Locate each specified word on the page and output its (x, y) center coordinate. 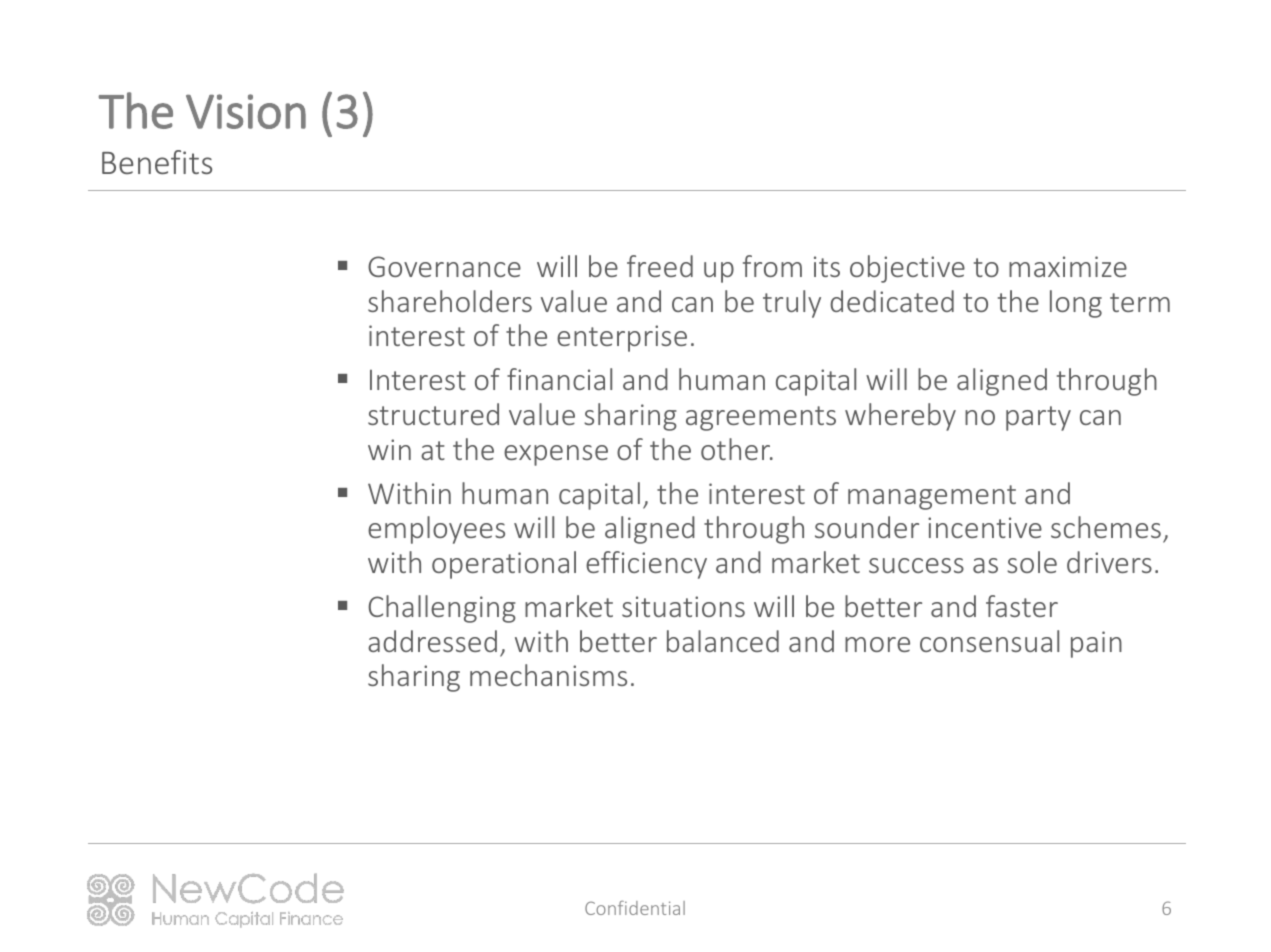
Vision (246, 111)
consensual (989, 641)
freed (660, 266)
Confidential (635, 908)
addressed (432, 641)
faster (1022, 606)
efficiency (646, 565)
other (737, 449)
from (772, 266)
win (389, 449)
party (1038, 418)
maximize (1068, 266)
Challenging (442, 609)
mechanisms (548, 675)
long (1076, 304)
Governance (444, 266)
